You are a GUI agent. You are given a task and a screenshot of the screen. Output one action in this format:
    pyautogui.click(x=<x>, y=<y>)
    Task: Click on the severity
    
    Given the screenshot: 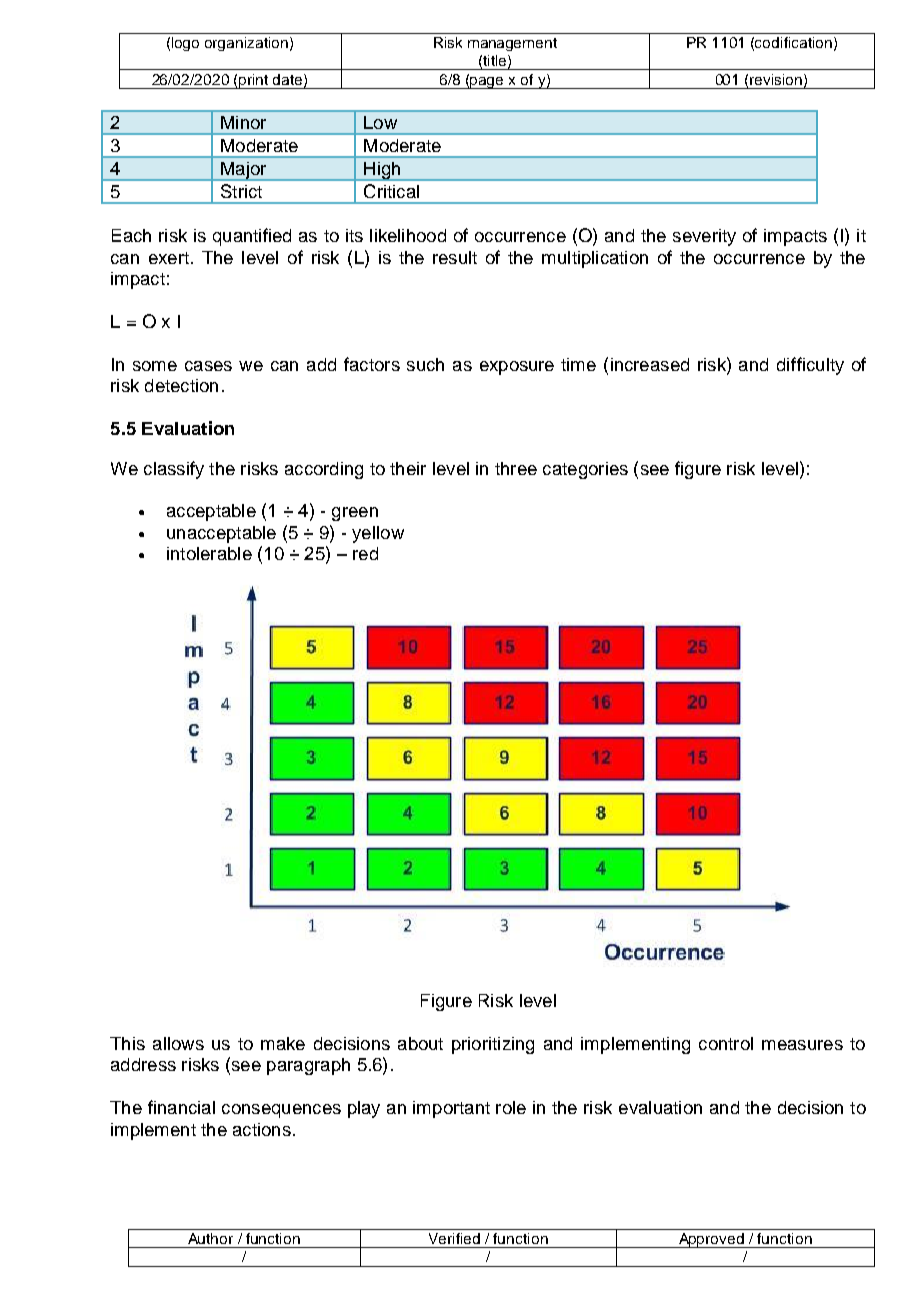 What is the action you would take?
    pyautogui.click(x=704, y=237)
